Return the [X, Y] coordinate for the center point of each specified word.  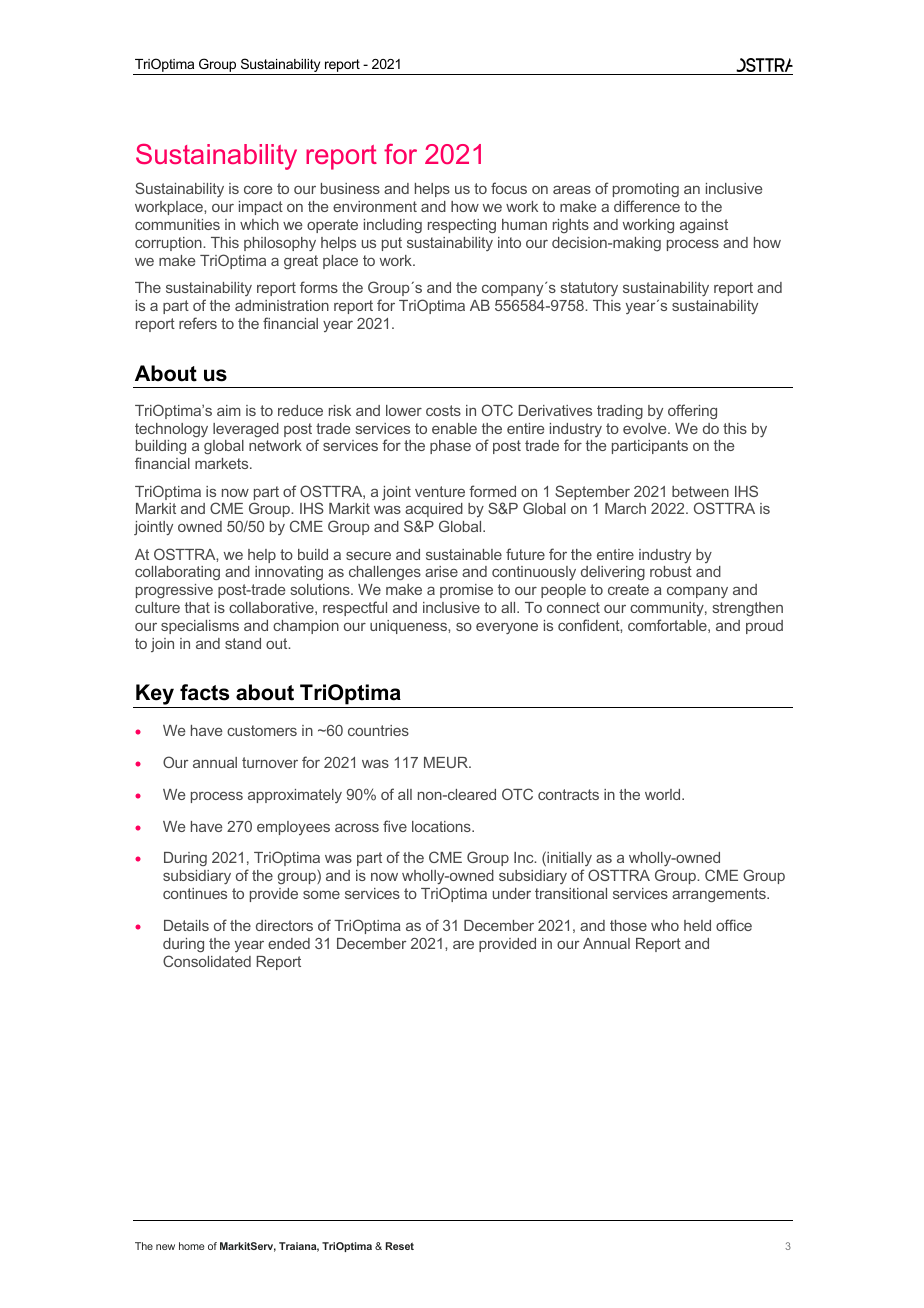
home [191, 1246]
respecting [462, 226]
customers [262, 730]
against [704, 226]
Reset [400, 1246]
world [664, 794]
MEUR [447, 762]
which [259, 224]
